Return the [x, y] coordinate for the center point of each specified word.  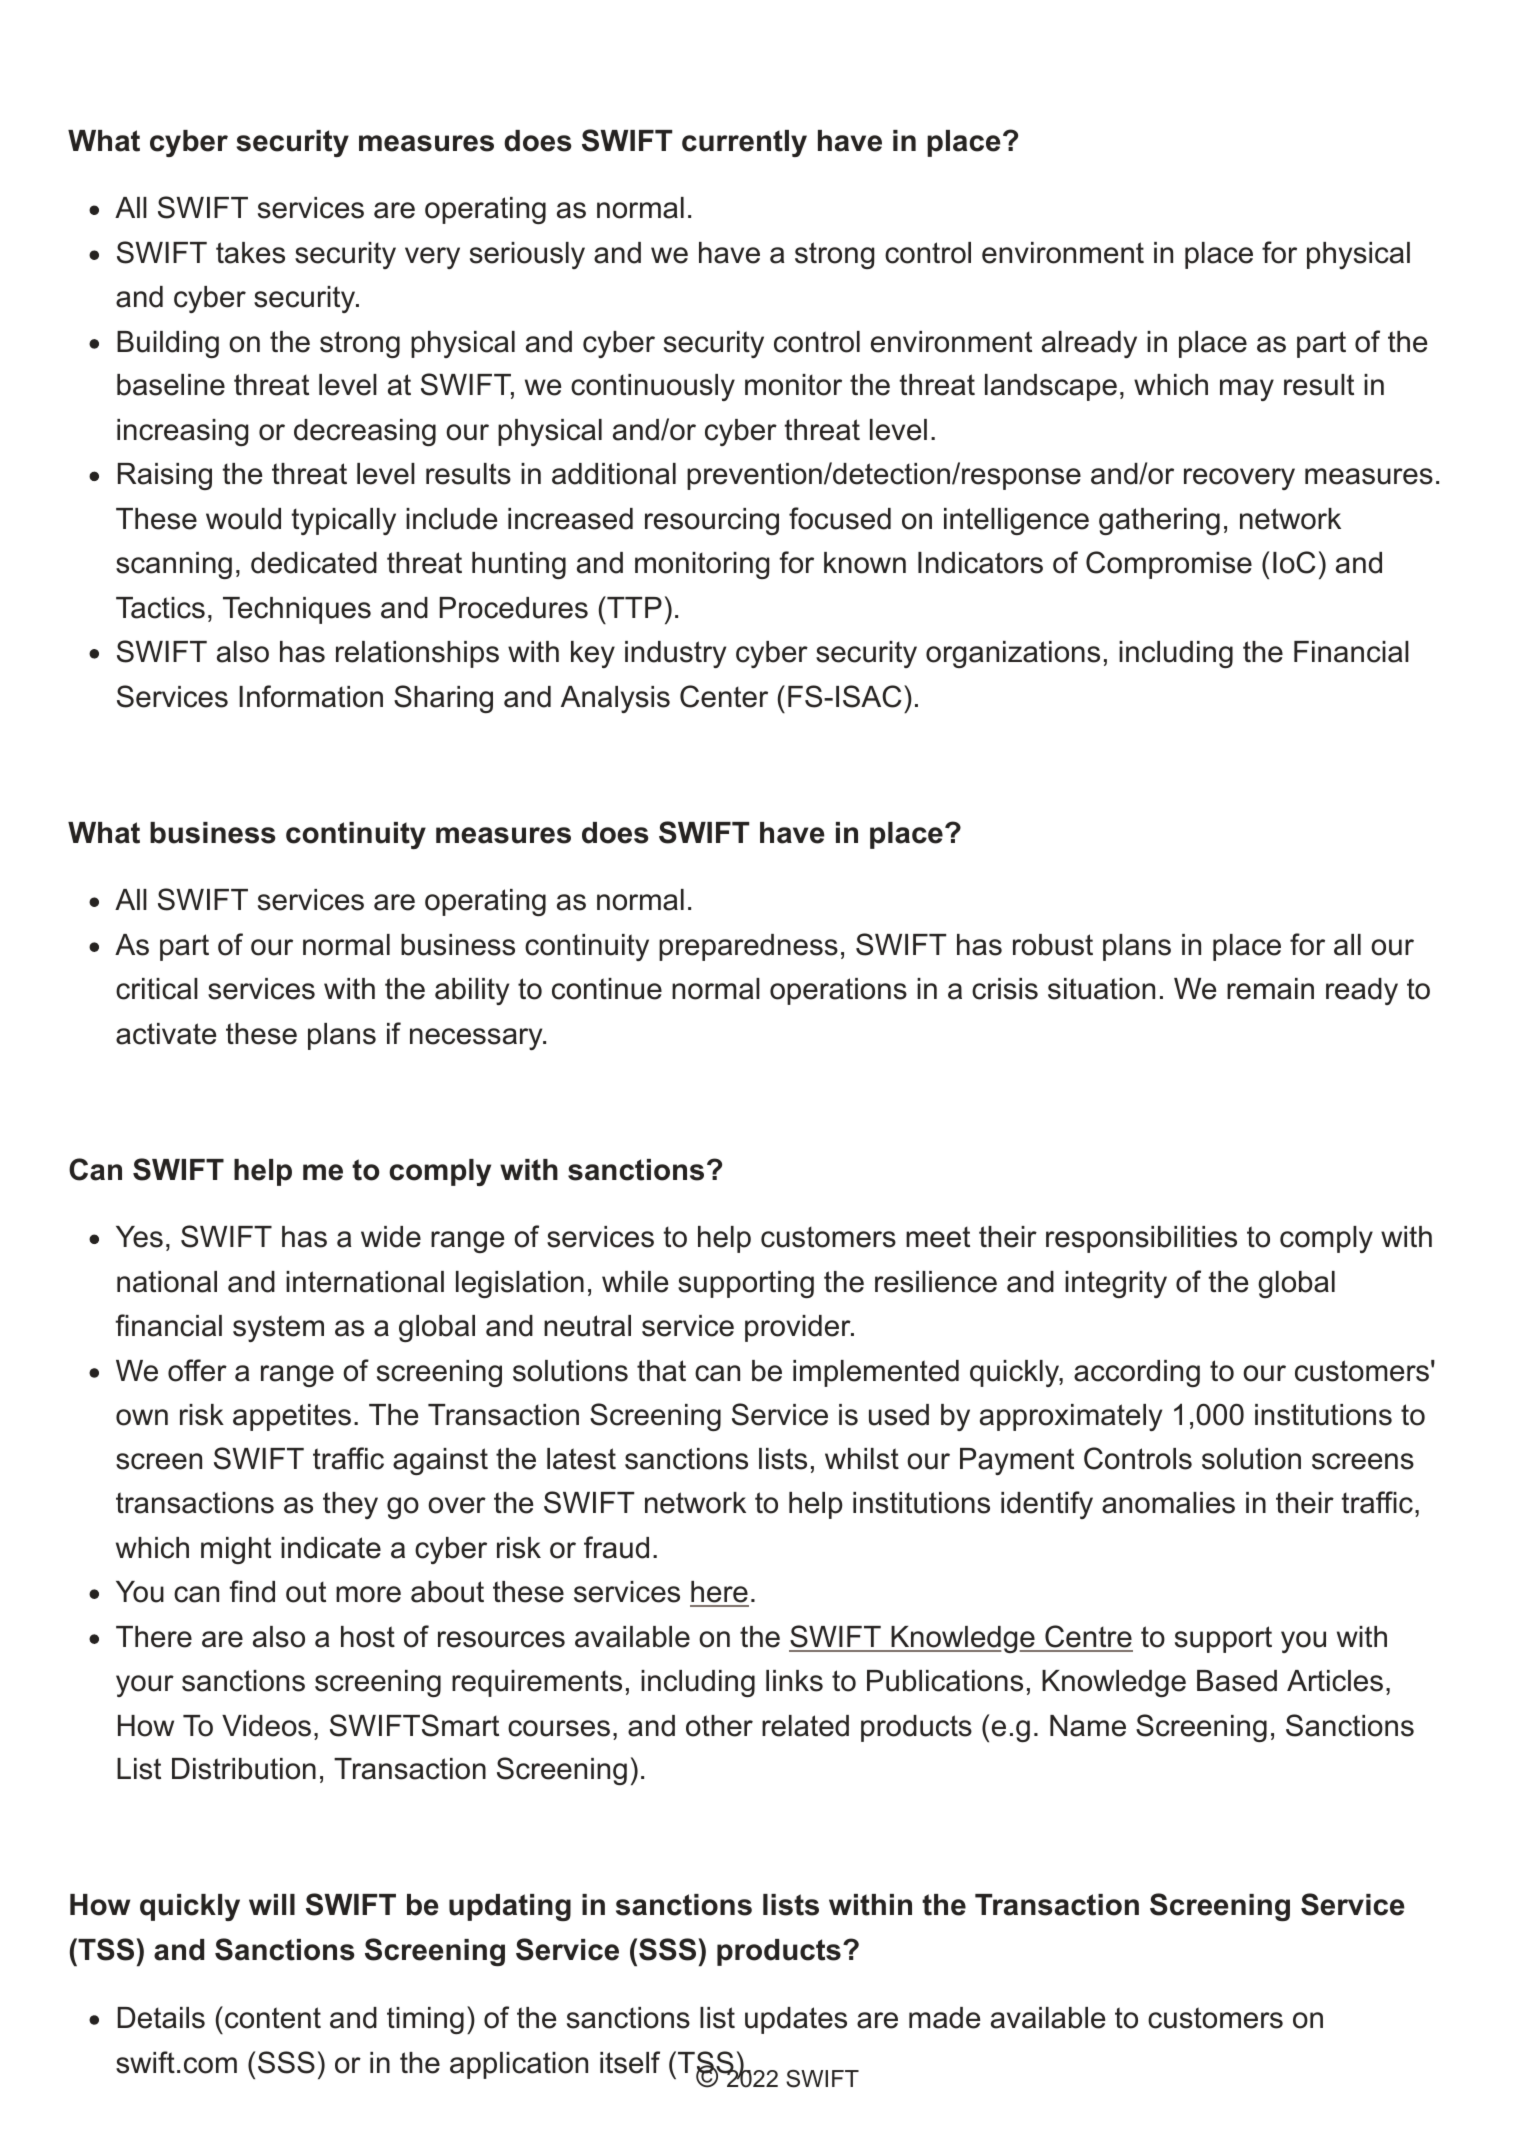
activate [166, 1034]
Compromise [1169, 565]
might [236, 1550]
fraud [616, 1547]
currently [744, 143]
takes [250, 253]
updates [796, 2020]
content [273, 2018]
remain [1270, 989]
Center [724, 696]
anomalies [1168, 1503]
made [944, 2018]
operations [838, 991]
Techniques [297, 610]
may [1247, 390]
